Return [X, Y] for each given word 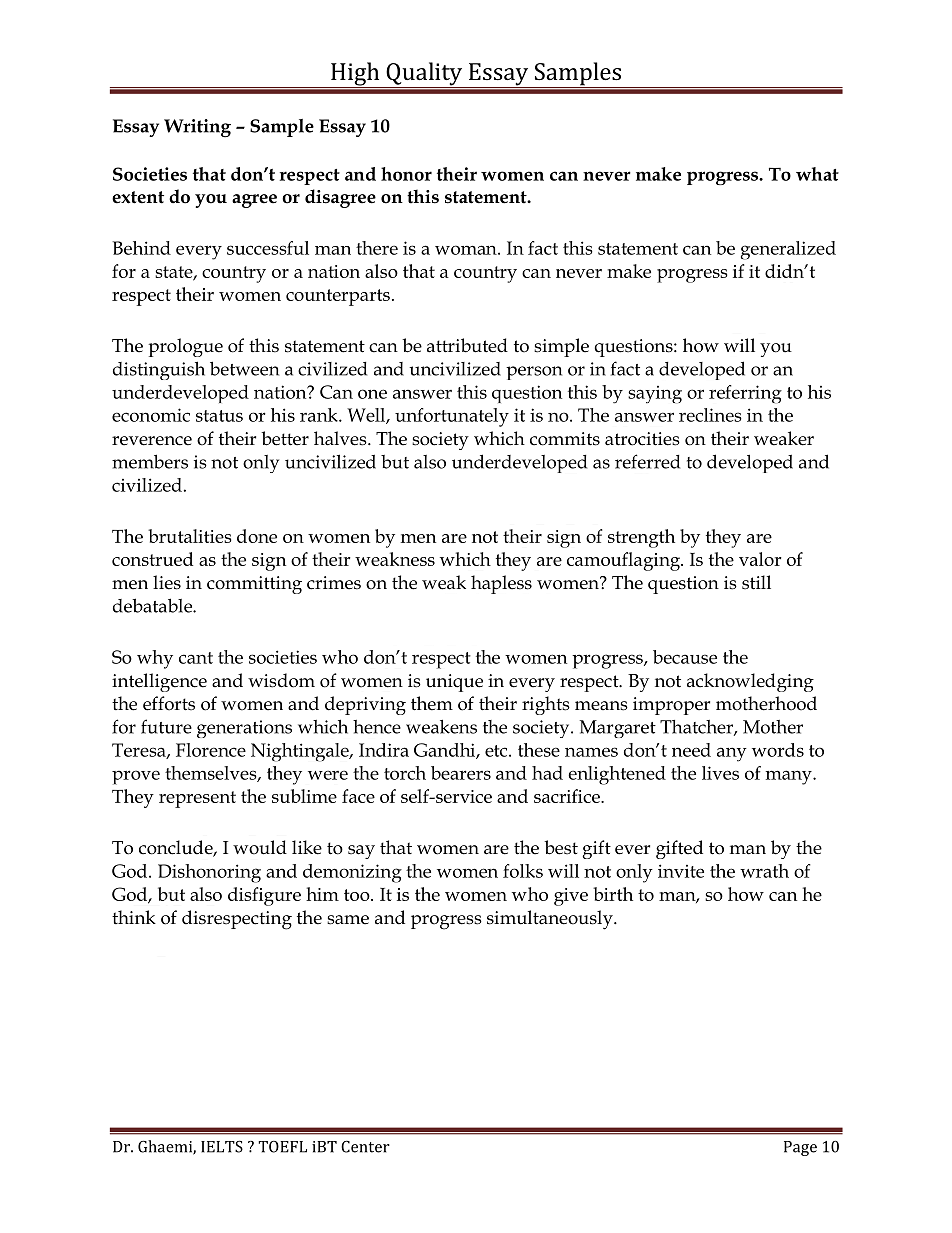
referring [745, 394]
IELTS [222, 1146]
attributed [467, 345]
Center [365, 1146]
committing [254, 585]
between [244, 368]
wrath [764, 871]
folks [523, 871]
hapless [501, 584]
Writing [197, 128]
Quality [424, 75]
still [756, 582]
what [817, 174]
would [260, 847]
